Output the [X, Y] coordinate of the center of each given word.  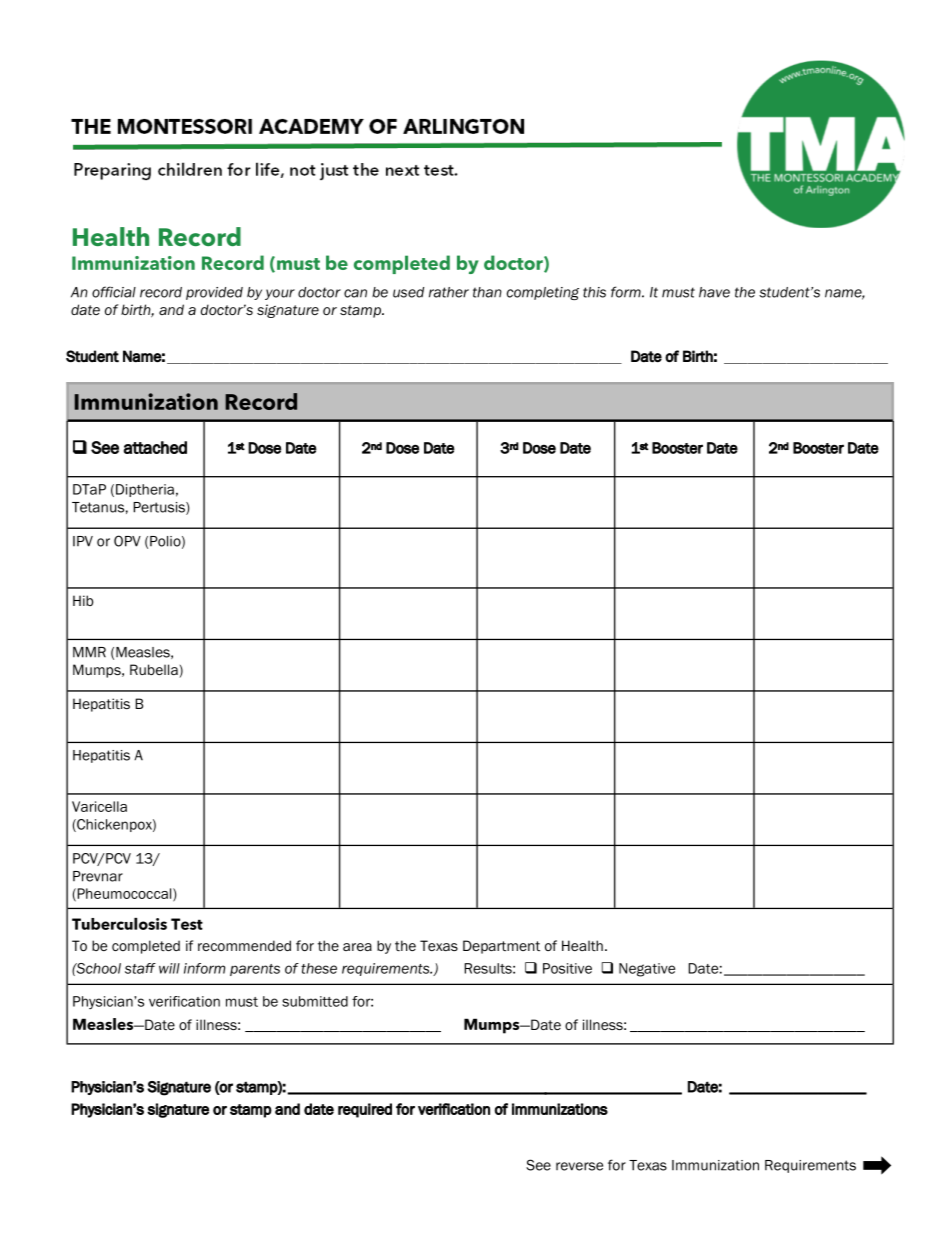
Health [582, 945]
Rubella [155, 671]
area [357, 947]
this [594, 292]
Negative [647, 970]
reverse [579, 1166]
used [408, 292]
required [365, 1110]
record [161, 292]
